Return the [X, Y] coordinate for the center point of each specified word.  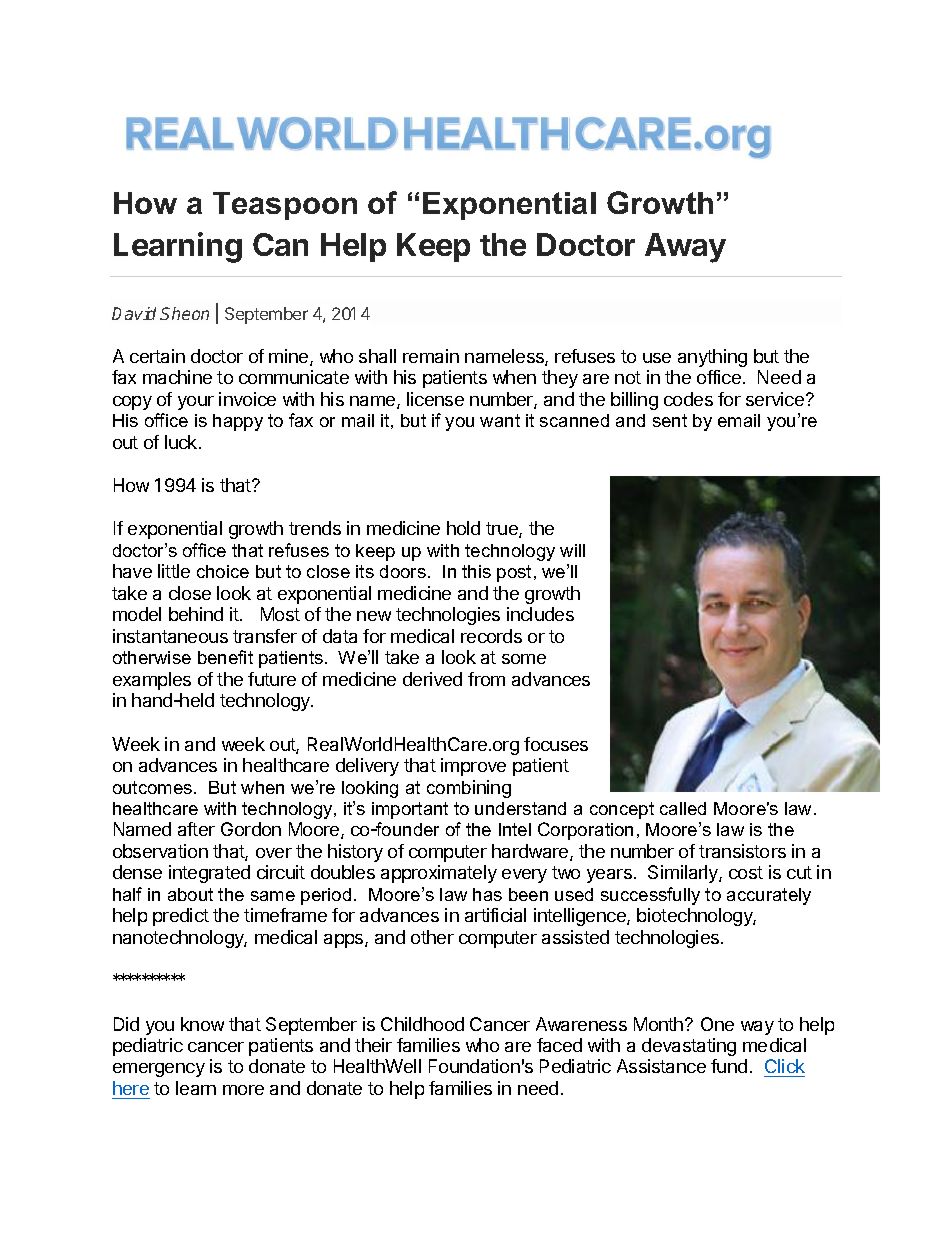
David [134, 313]
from [486, 679]
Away [685, 248]
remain [431, 356]
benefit [225, 657]
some [524, 659]
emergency [159, 1070]
